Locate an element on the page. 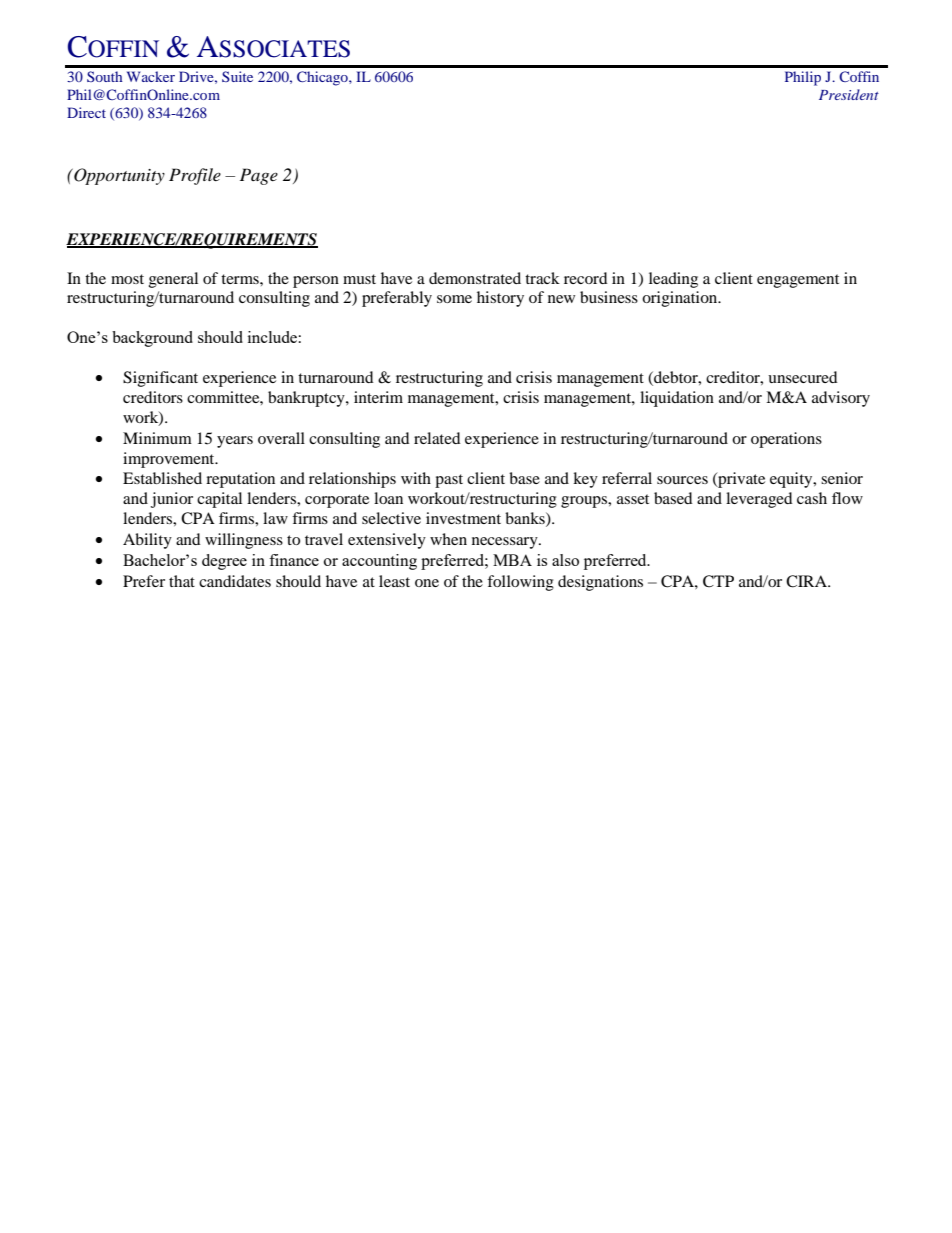 The width and height of the page is (952, 1233). Chicago is located at coordinates (323, 78).
